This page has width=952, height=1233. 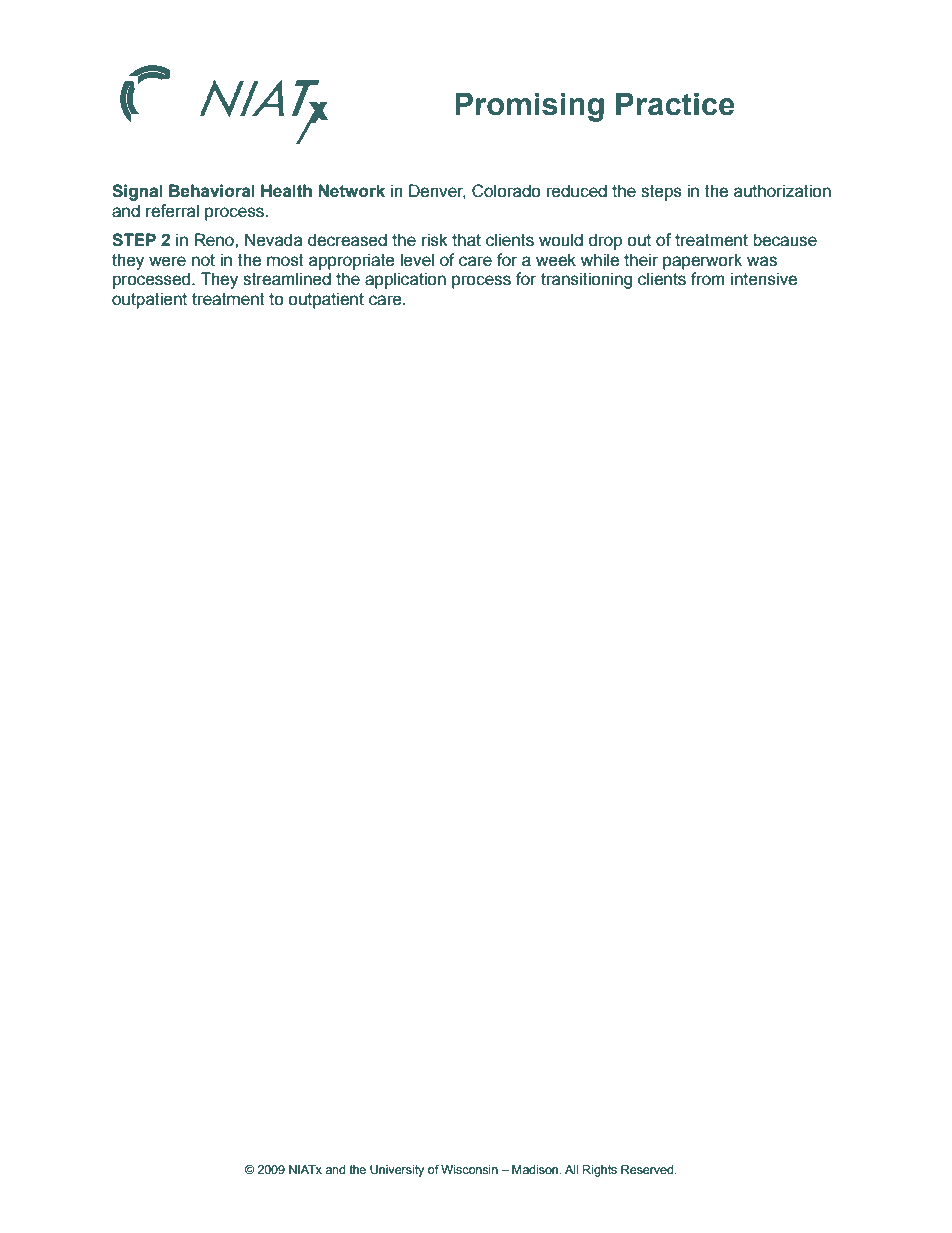 I want to click on Wisconsin, so click(x=469, y=1169).
